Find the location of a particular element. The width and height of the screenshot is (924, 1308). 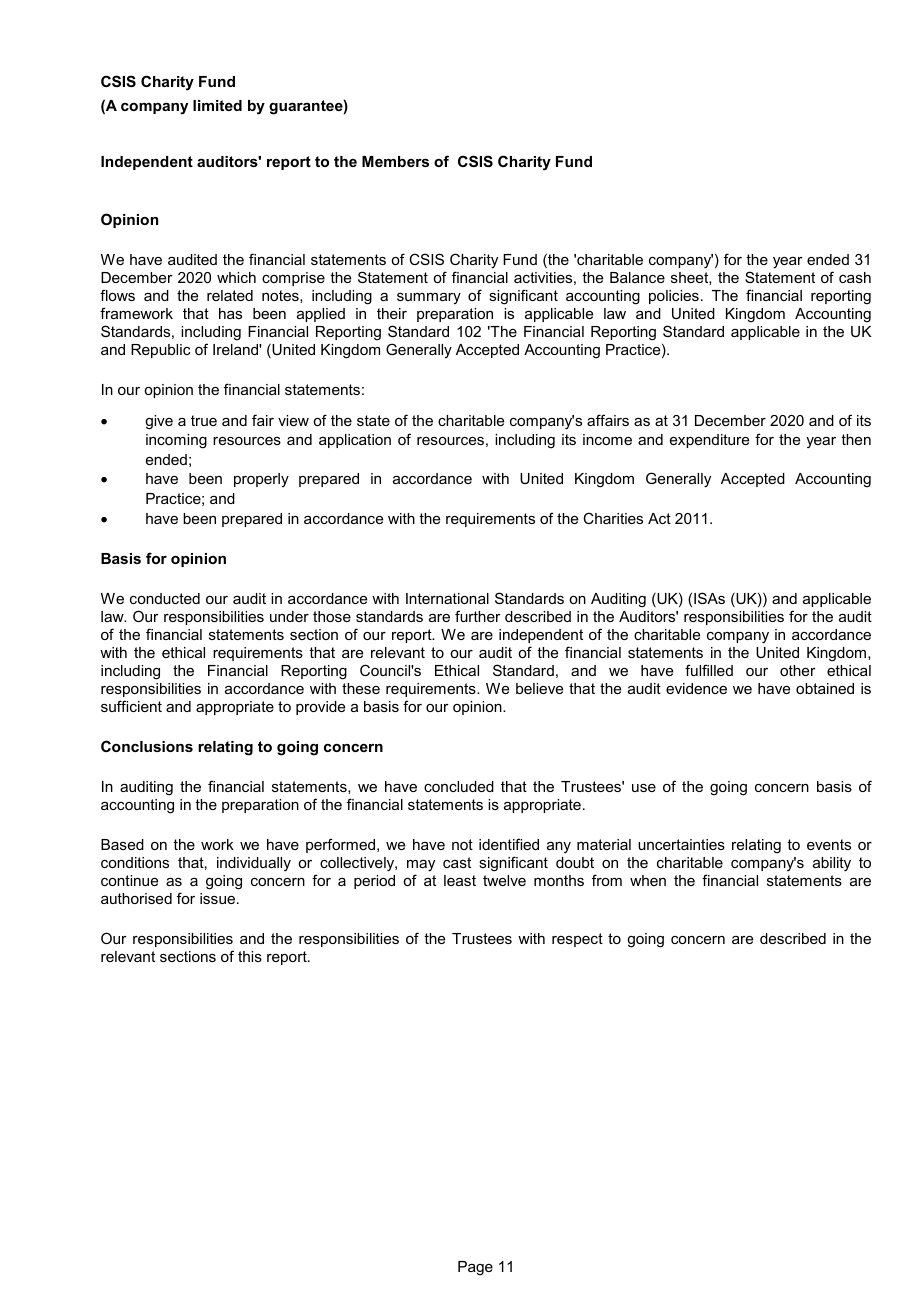

expenditure is located at coordinates (709, 441).
